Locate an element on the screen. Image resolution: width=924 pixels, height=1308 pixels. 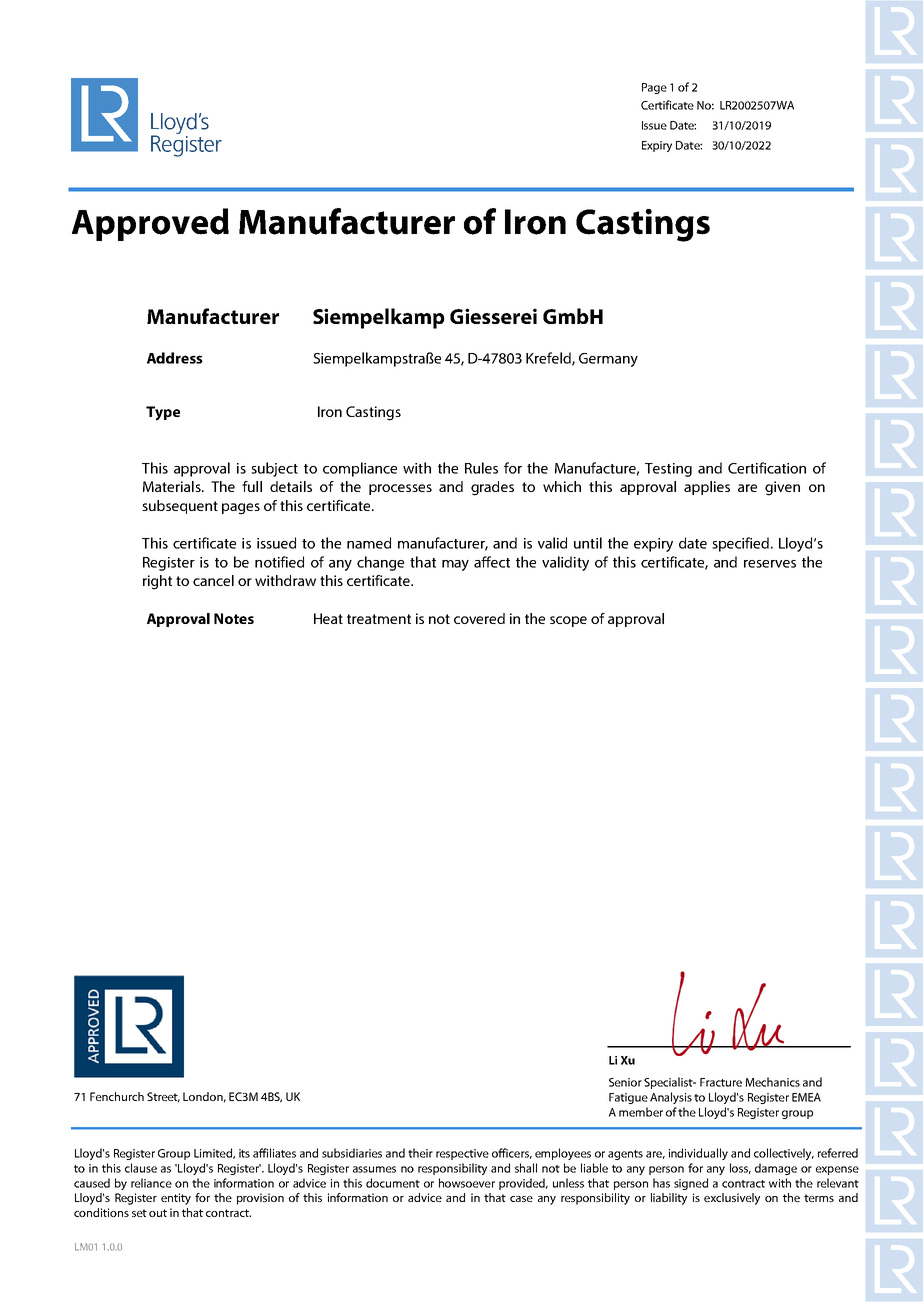
scope is located at coordinates (568, 621).
